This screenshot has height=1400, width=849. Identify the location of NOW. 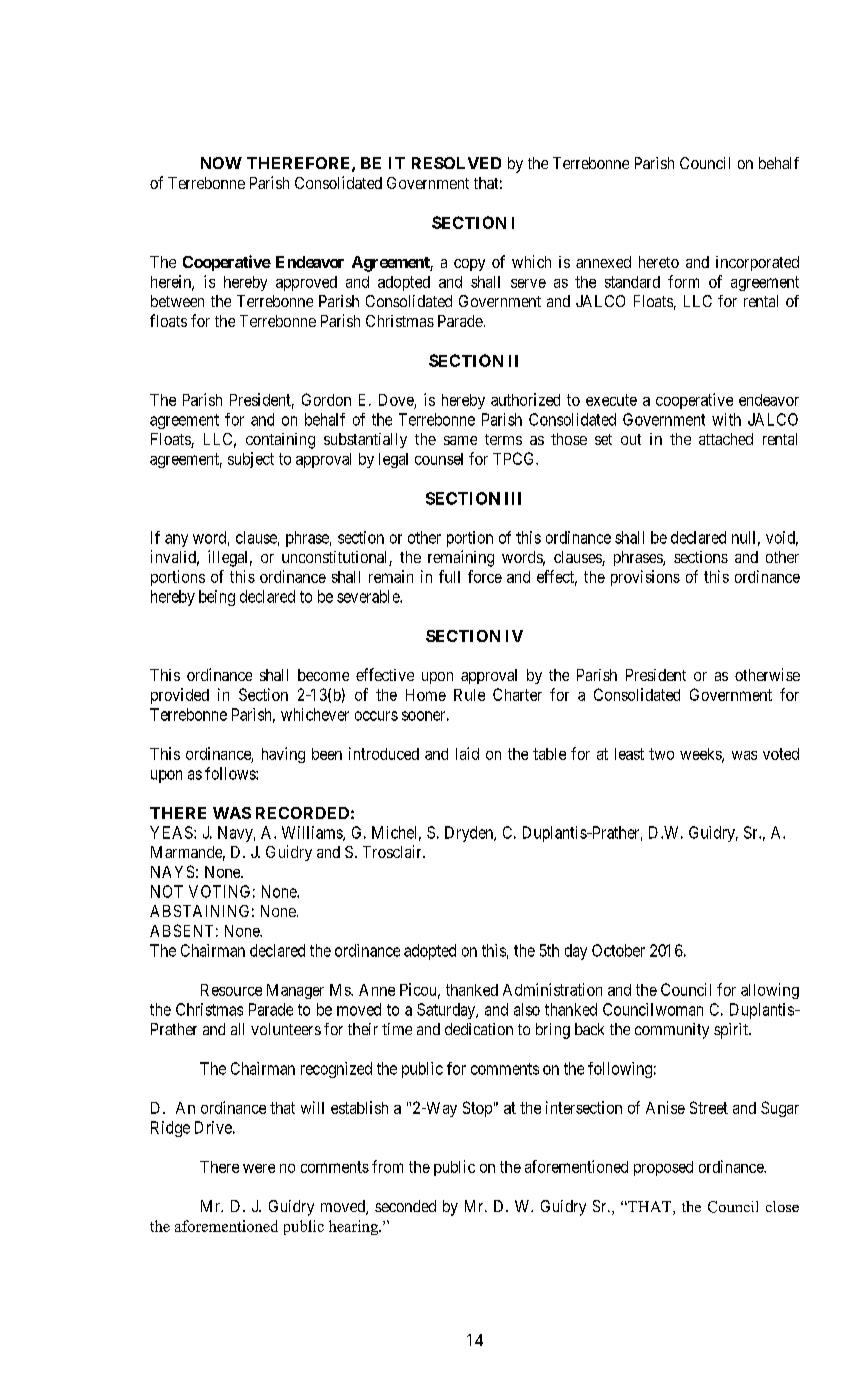
(221, 163).
